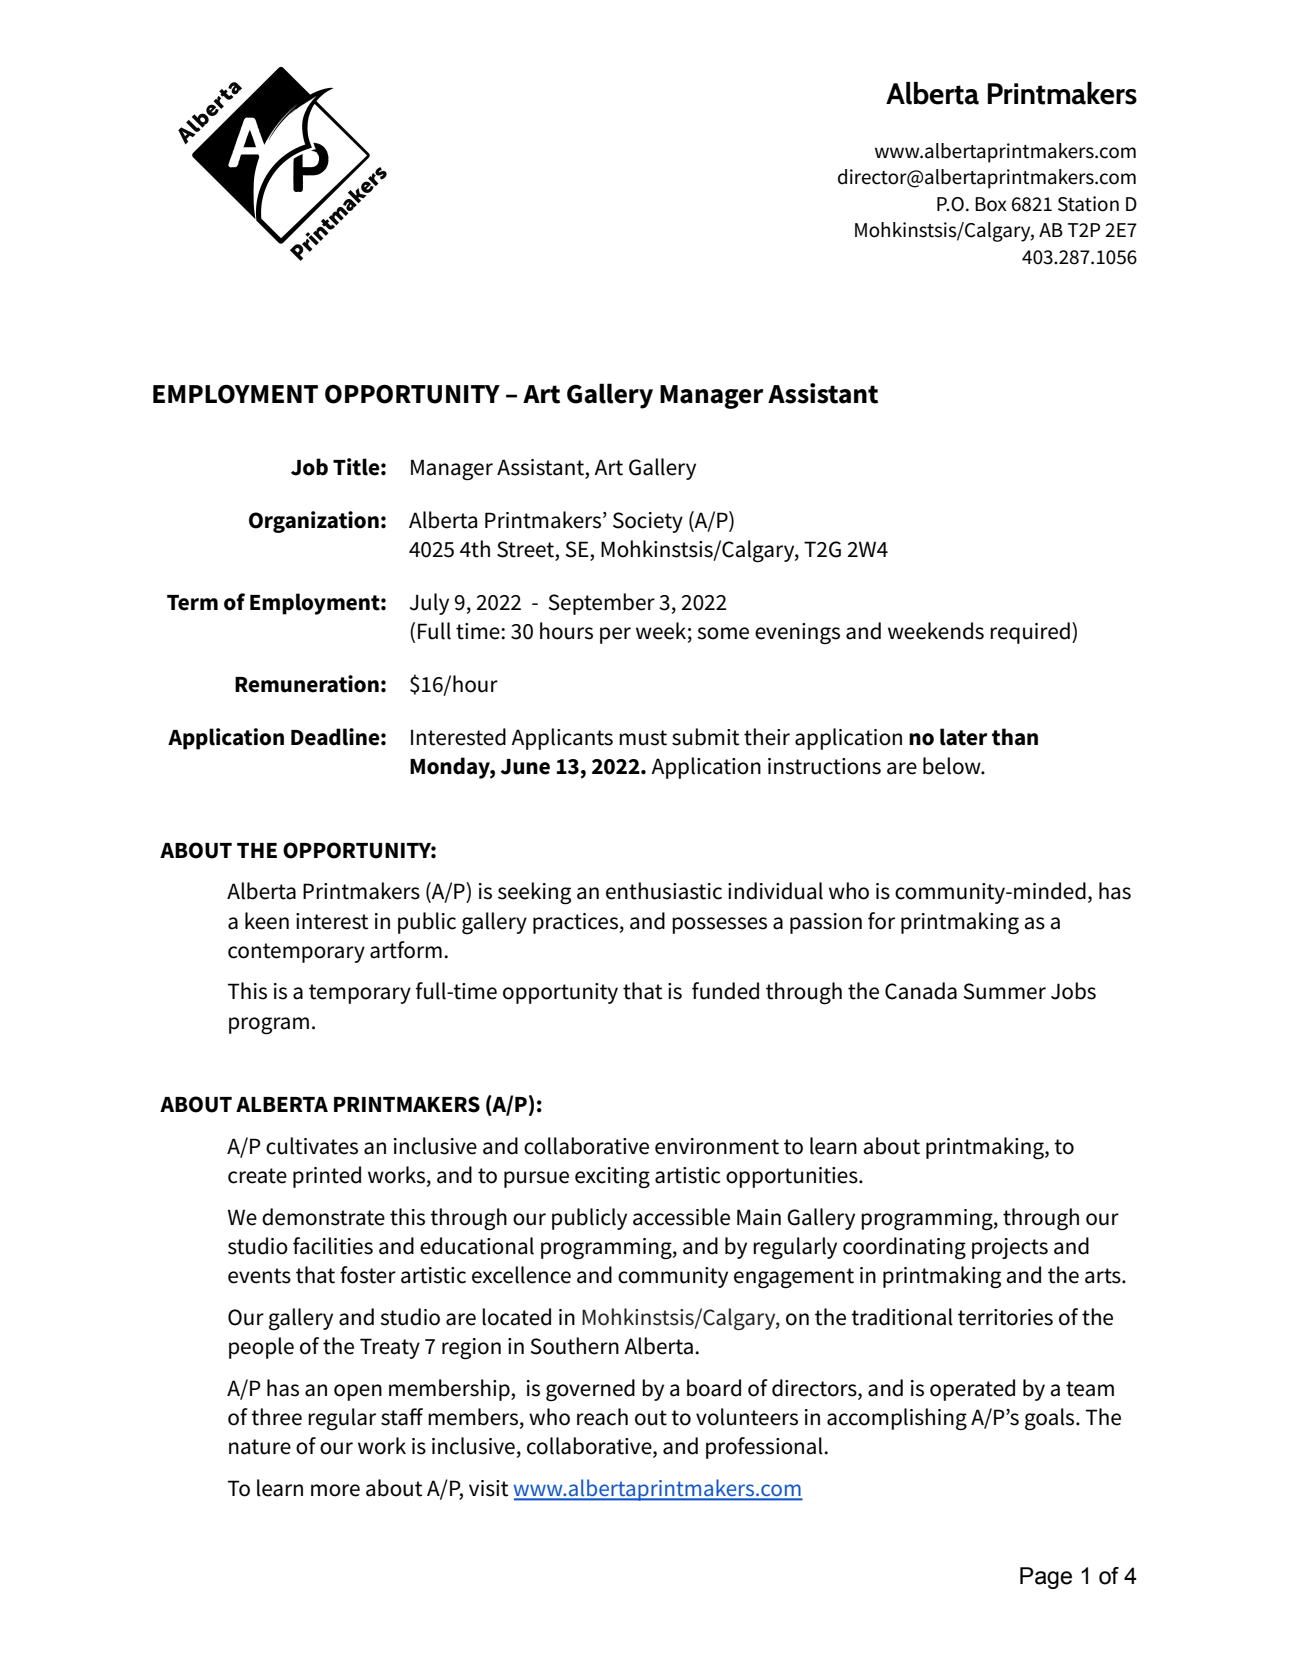  I want to click on accessible, so click(681, 1217).
